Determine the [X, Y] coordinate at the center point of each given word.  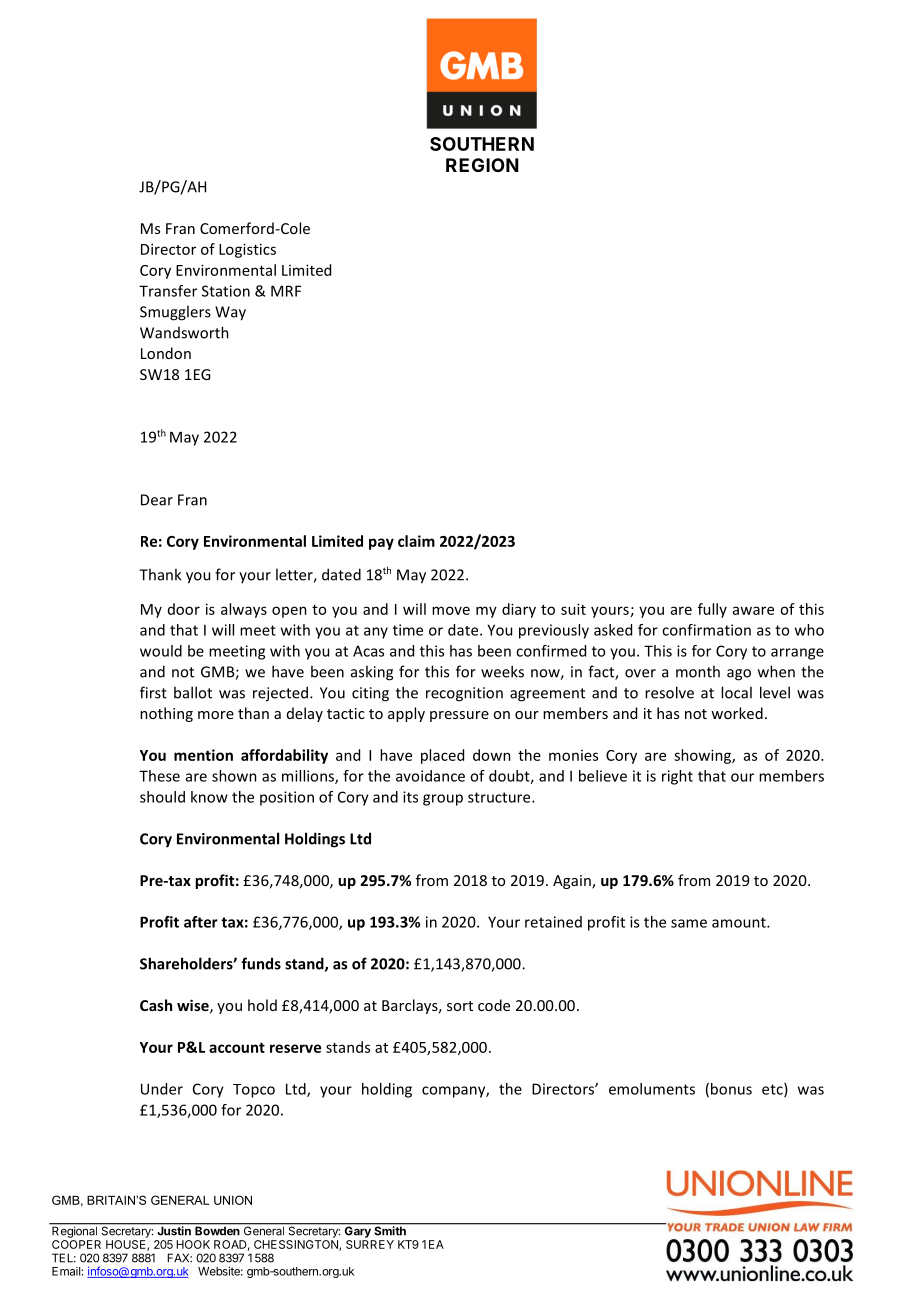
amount [740, 922]
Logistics [247, 250]
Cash [156, 1005]
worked [737, 713]
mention [203, 755]
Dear [157, 500]
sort [460, 1006]
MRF [286, 291]
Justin [174, 1230]
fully [712, 610]
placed [442, 756]
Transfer [168, 291]
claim [416, 541]
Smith [390, 1230]
